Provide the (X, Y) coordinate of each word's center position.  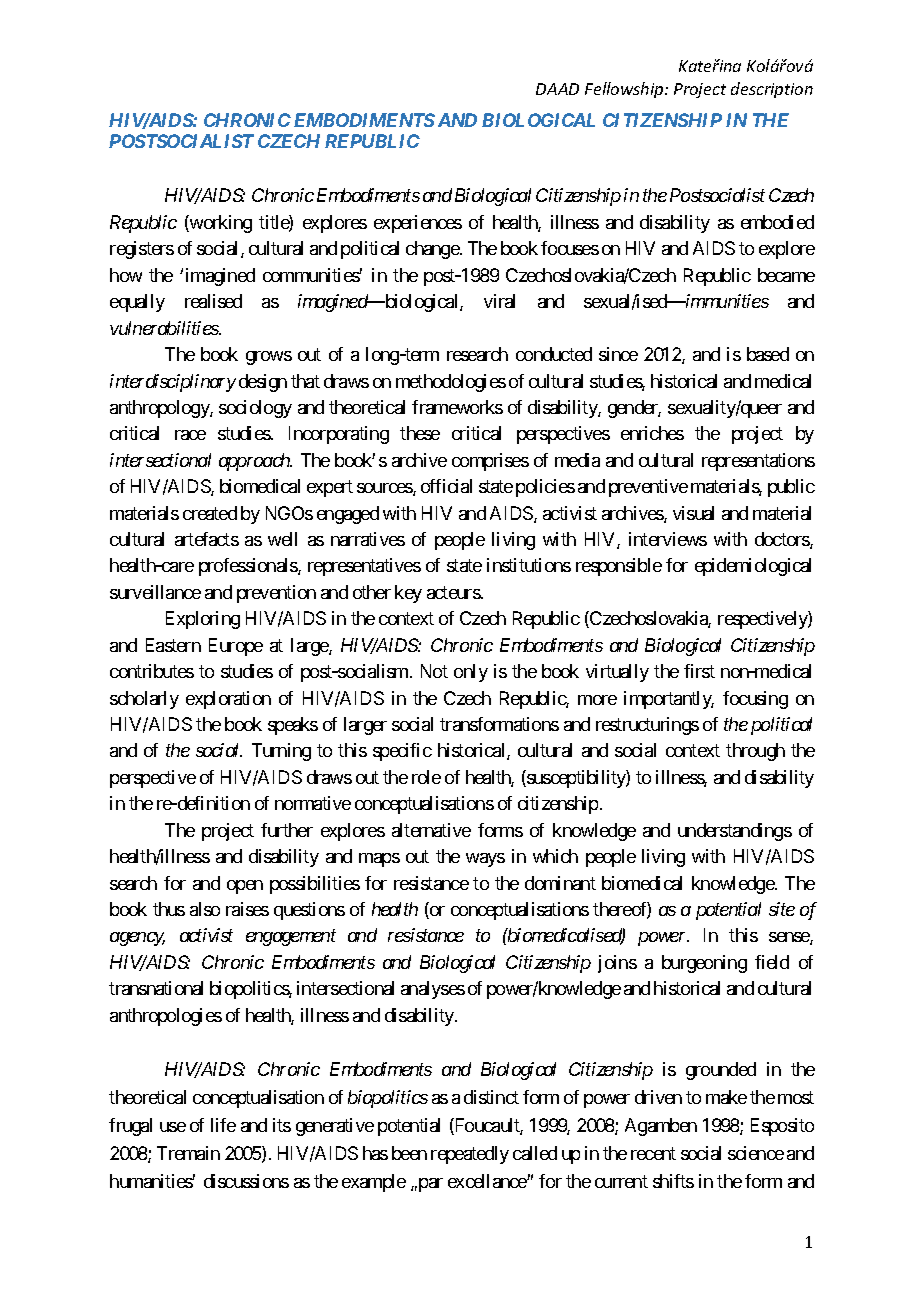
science (756, 1153)
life (223, 1125)
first (699, 671)
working (220, 224)
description (772, 90)
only (471, 673)
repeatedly (470, 1155)
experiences (418, 224)
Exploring (203, 620)
